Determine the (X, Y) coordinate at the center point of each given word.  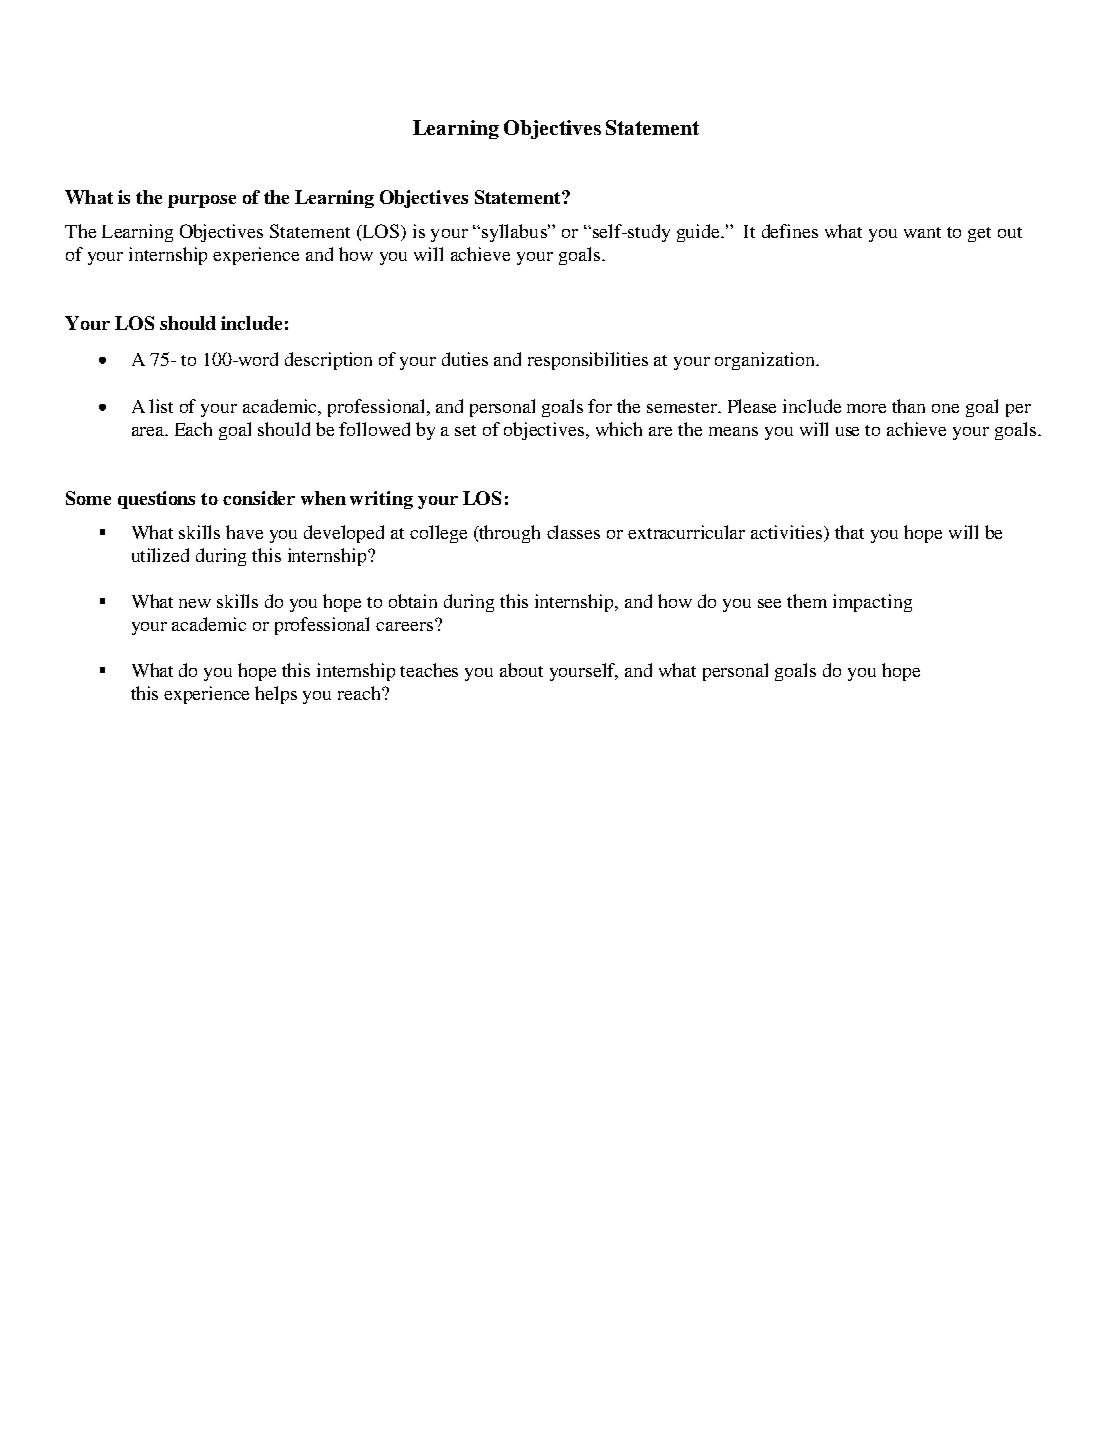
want (922, 232)
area (149, 431)
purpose (202, 201)
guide (699, 233)
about (521, 670)
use (847, 431)
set (465, 430)
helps (276, 695)
